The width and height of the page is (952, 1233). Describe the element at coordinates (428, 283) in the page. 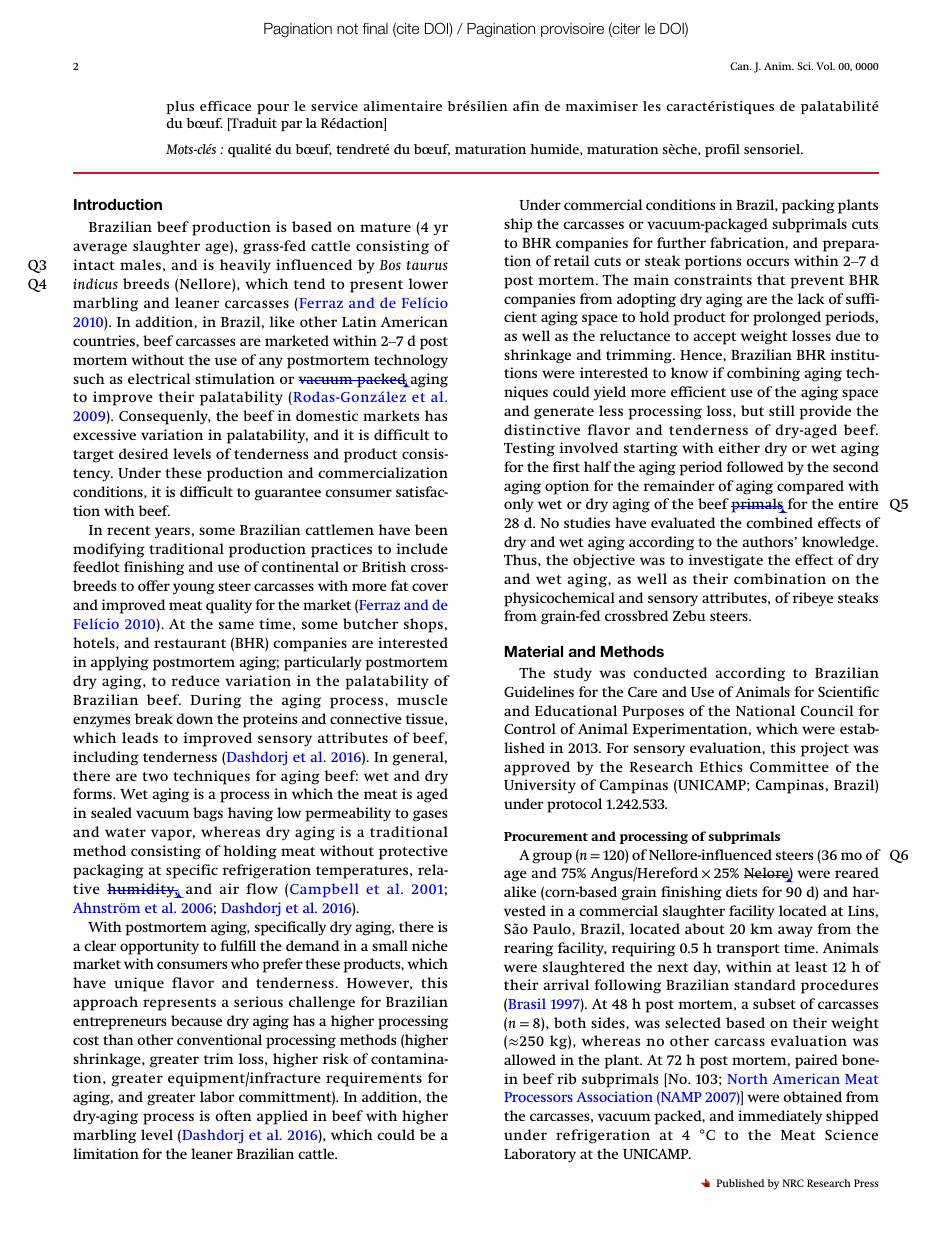

I see `lower` at that location.
